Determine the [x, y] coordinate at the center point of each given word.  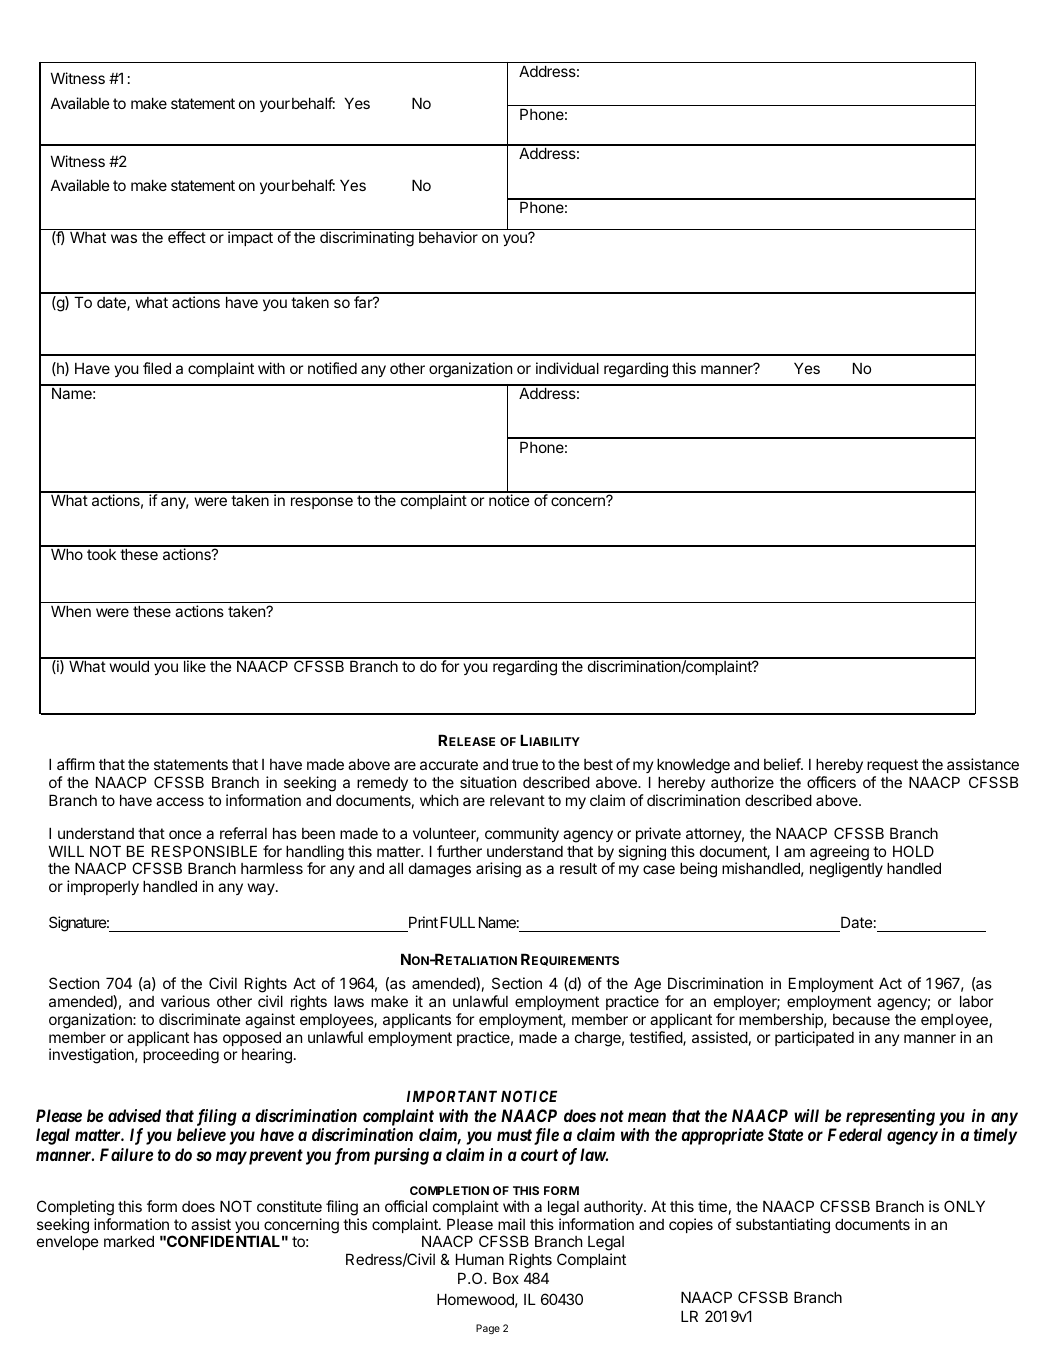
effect [187, 237]
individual [567, 368]
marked [129, 1241]
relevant [517, 800]
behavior [448, 237]
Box [506, 1278]
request [892, 766]
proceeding [181, 1056]
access [180, 801]
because [861, 1019]
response [322, 503]
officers [831, 782]
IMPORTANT [452, 1096]
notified [332, 368]
